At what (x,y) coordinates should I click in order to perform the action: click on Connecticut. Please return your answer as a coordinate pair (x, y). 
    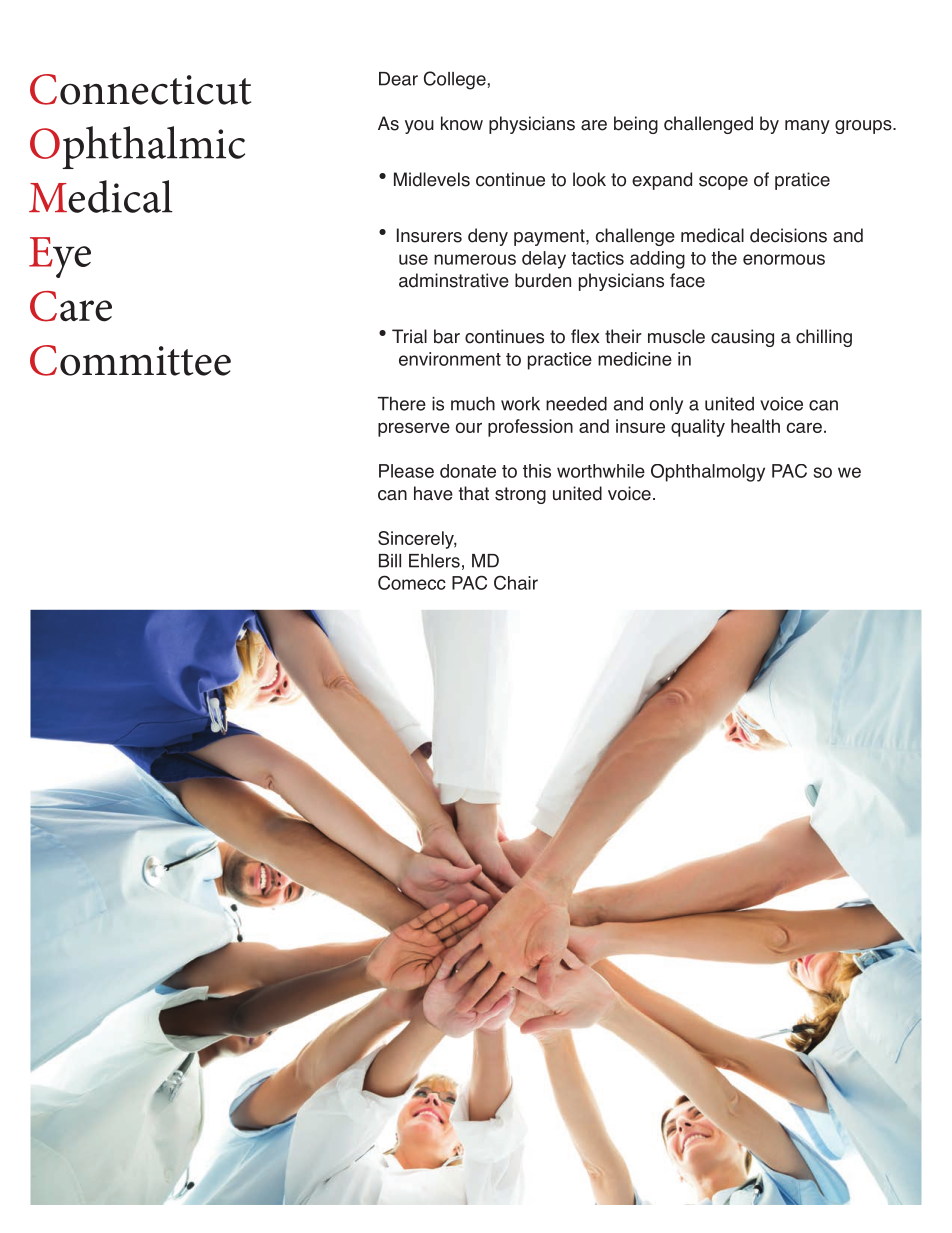
    Looking at the image, I should click on (140, 89).
